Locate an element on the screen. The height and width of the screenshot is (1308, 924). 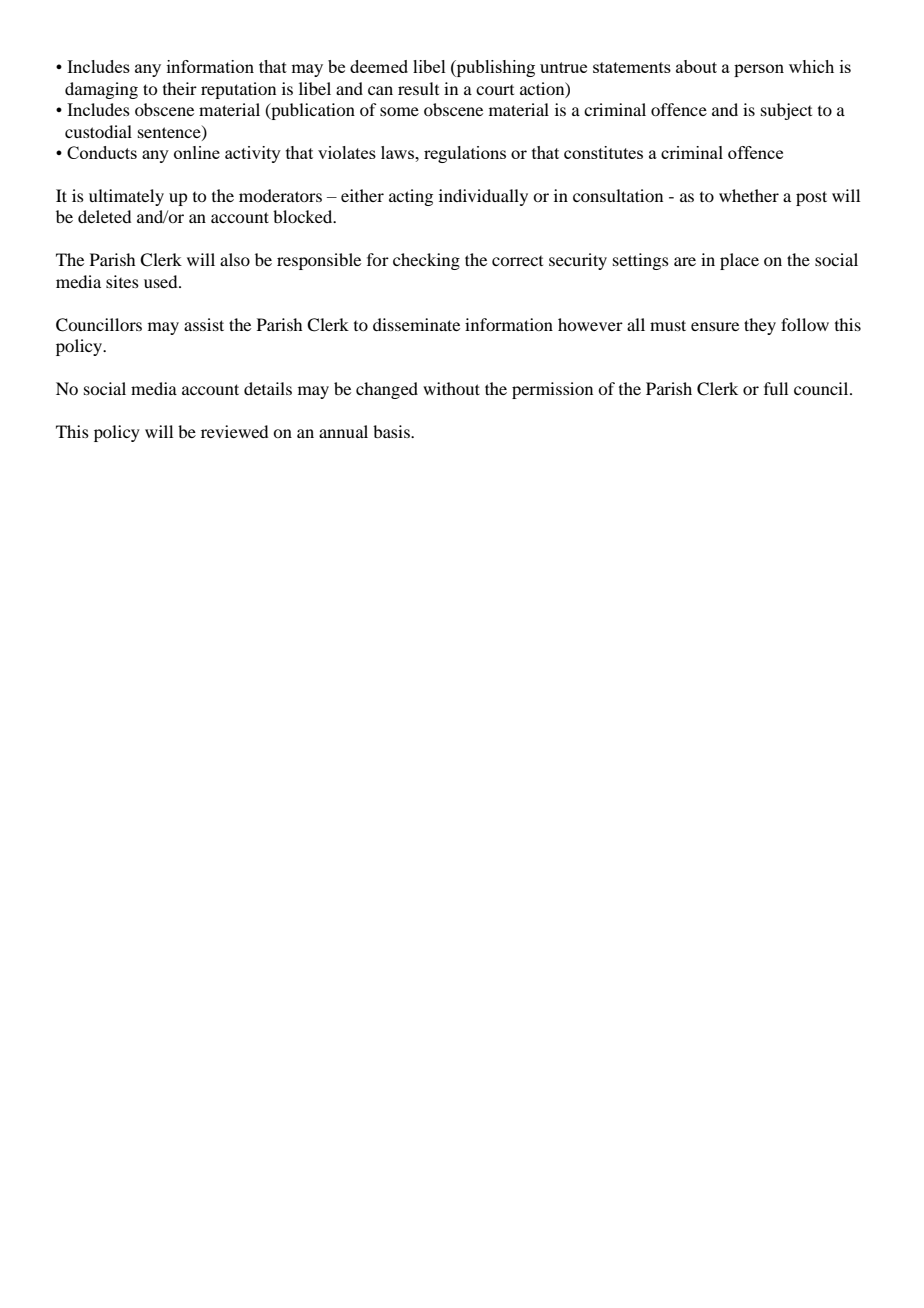
place is located at coordinates (739, 261).
